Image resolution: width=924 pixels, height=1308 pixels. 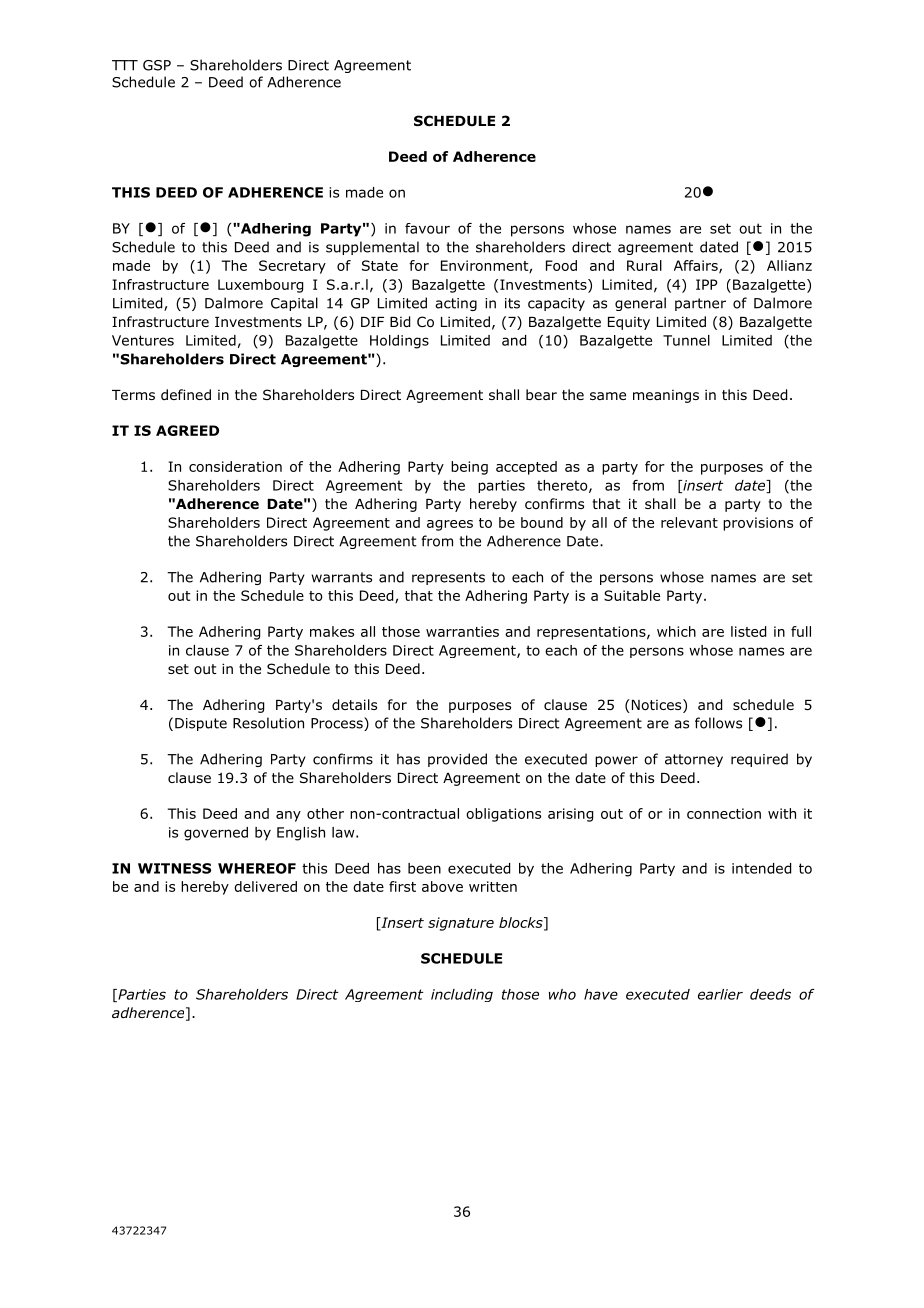 I want to click on consideration, so click(x=235, y=466).
